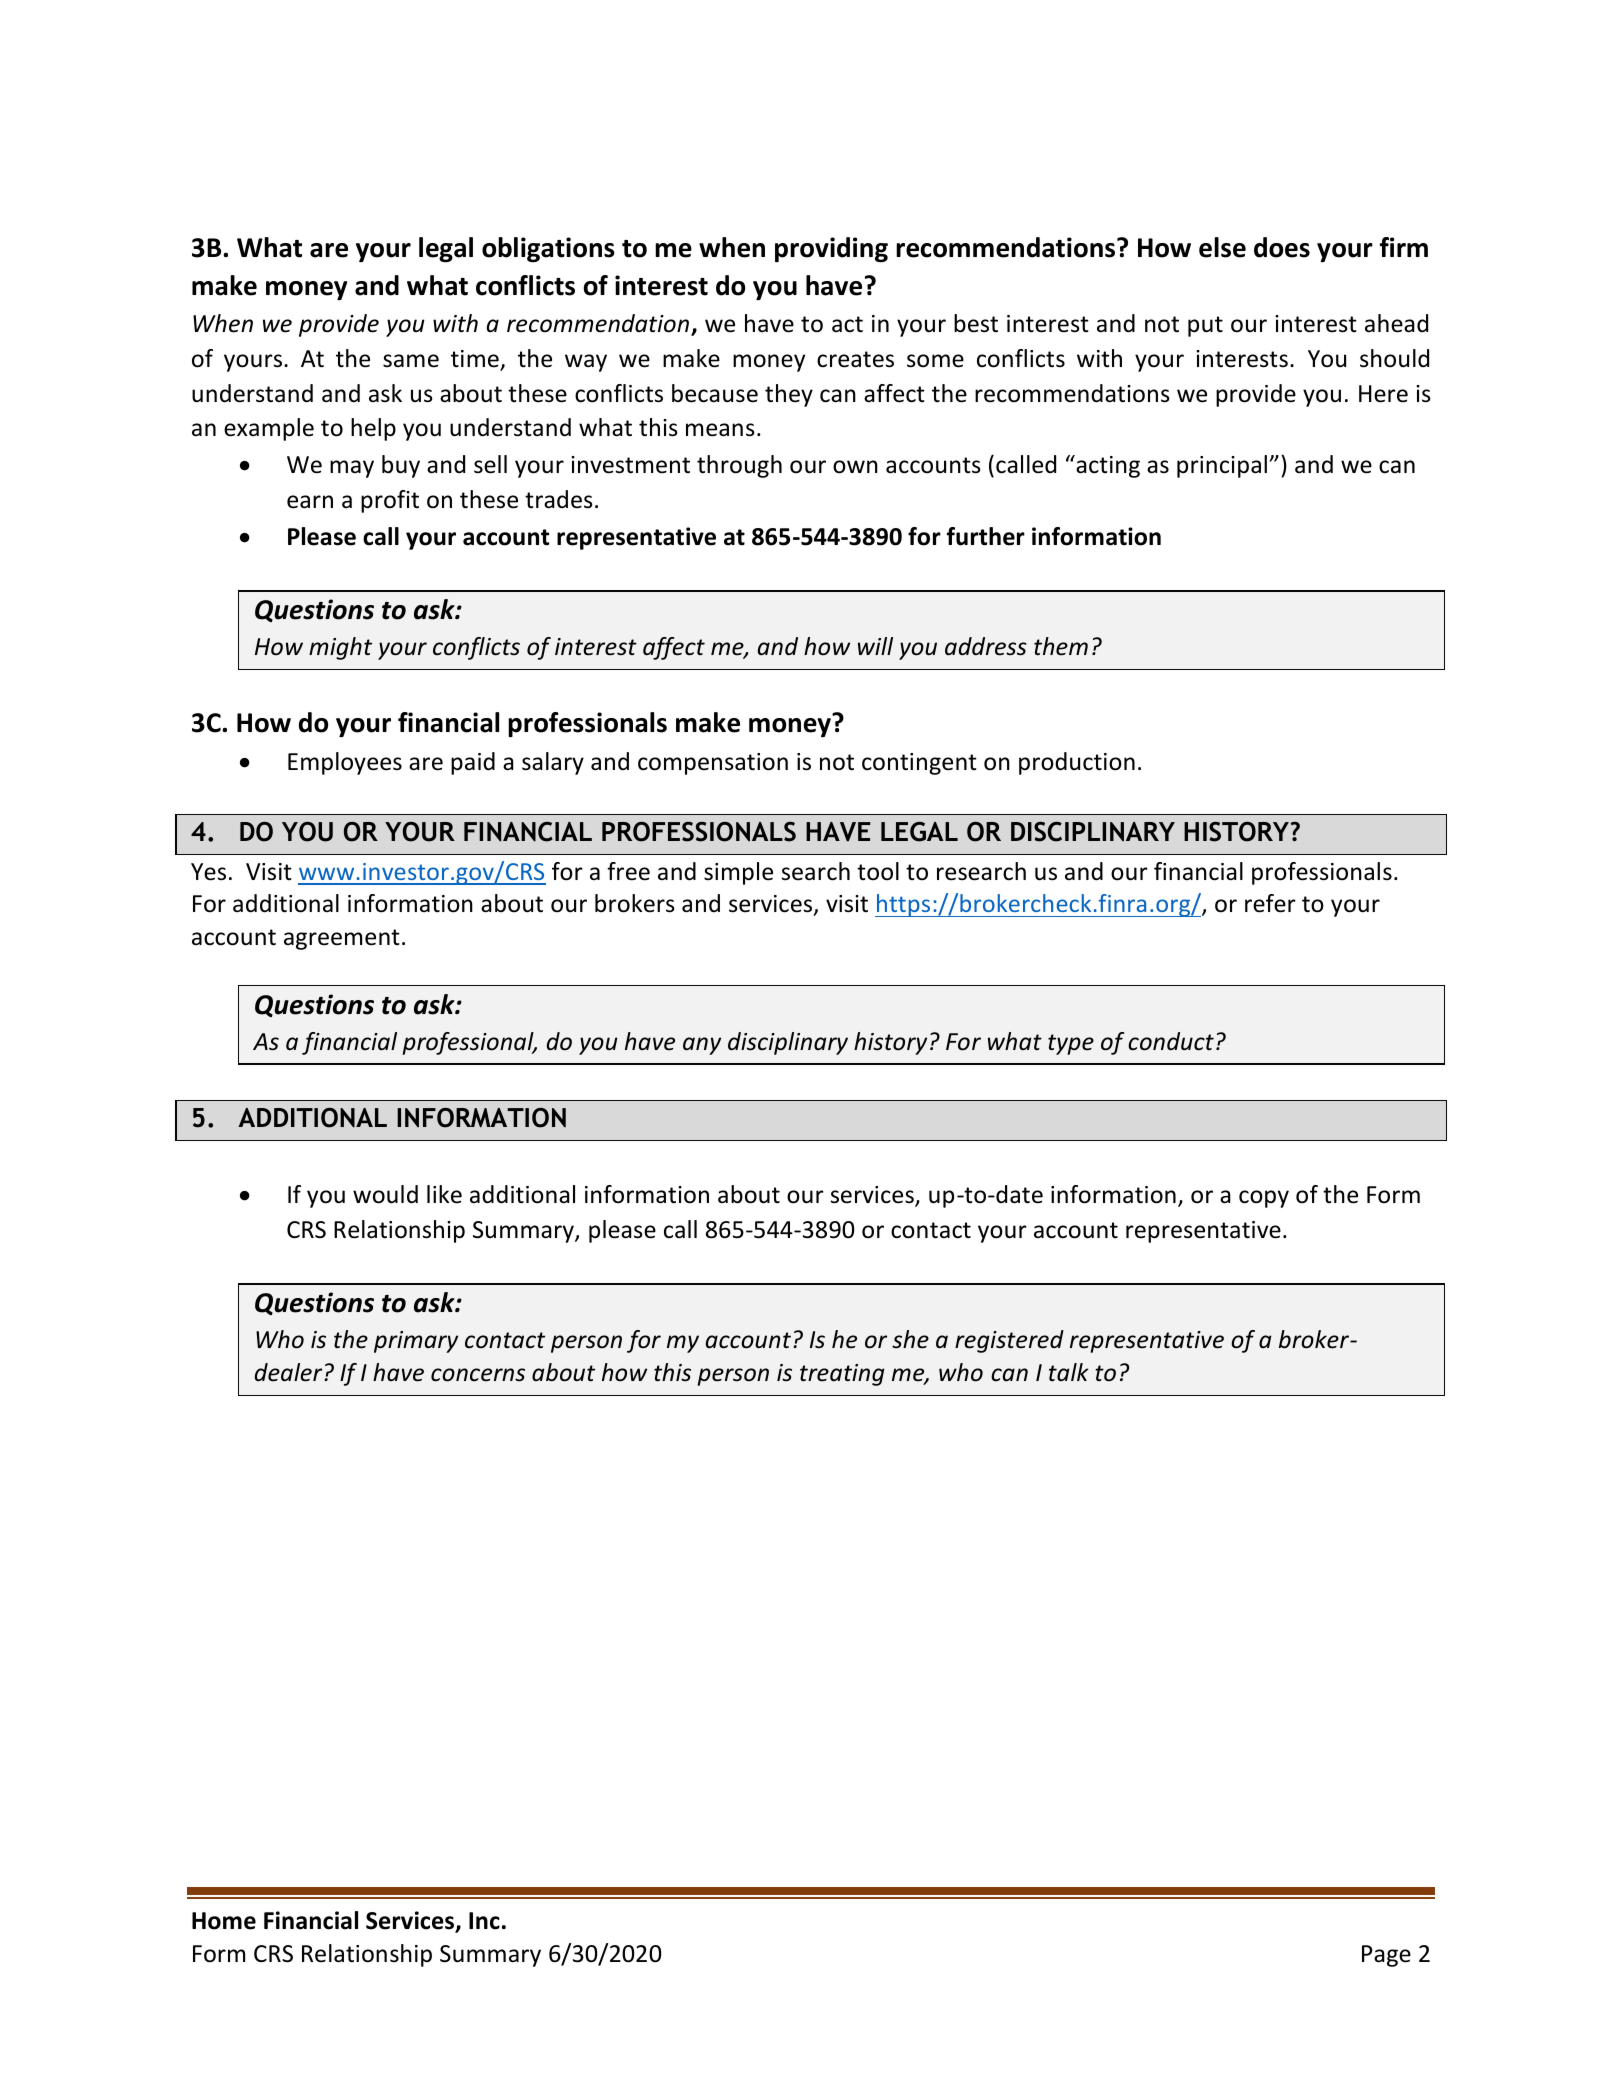  What do you see at coordinates (345, 763) in the page?
I see `Employees` at bounding box center [345, 763].
